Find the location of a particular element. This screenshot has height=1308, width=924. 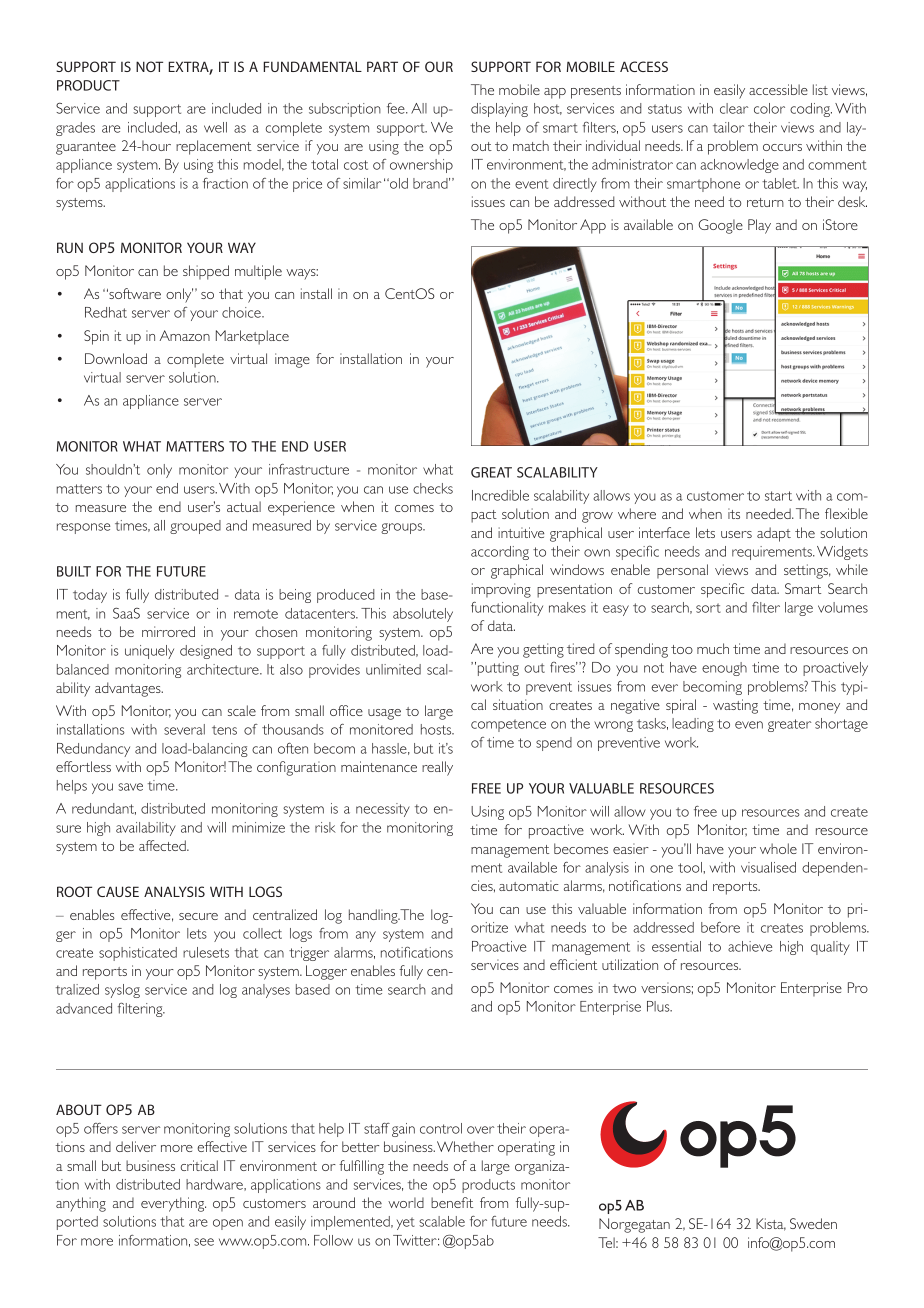

image is located at coordinates (292, 360).
